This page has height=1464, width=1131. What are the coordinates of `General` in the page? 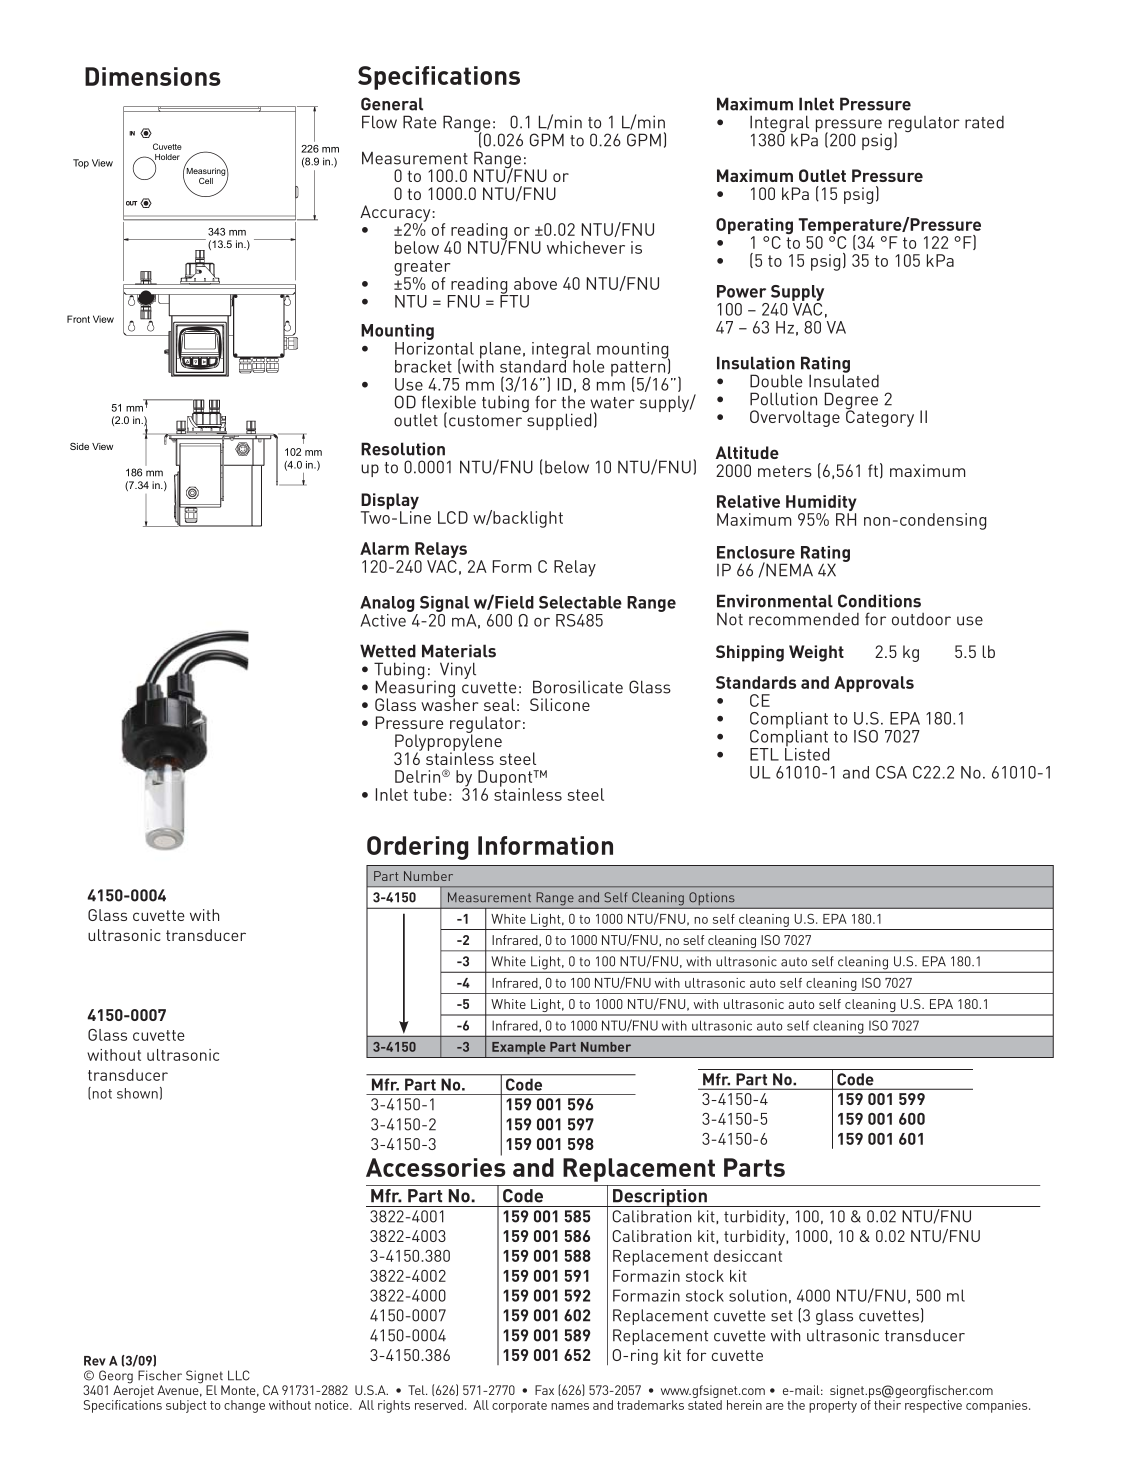 It's located at (392, 104).
